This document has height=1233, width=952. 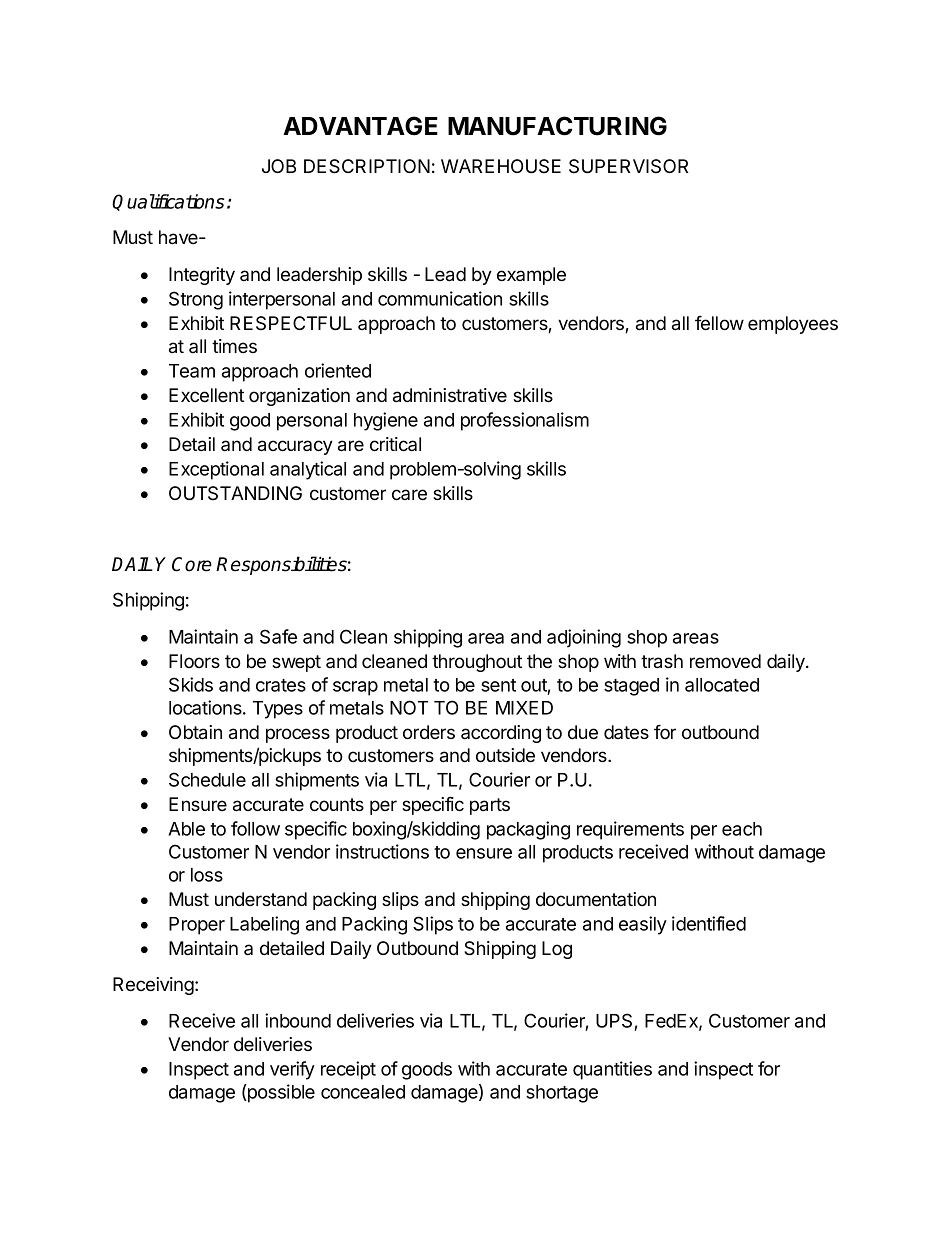 I want to click on outside, so click(x=505, y=755).
